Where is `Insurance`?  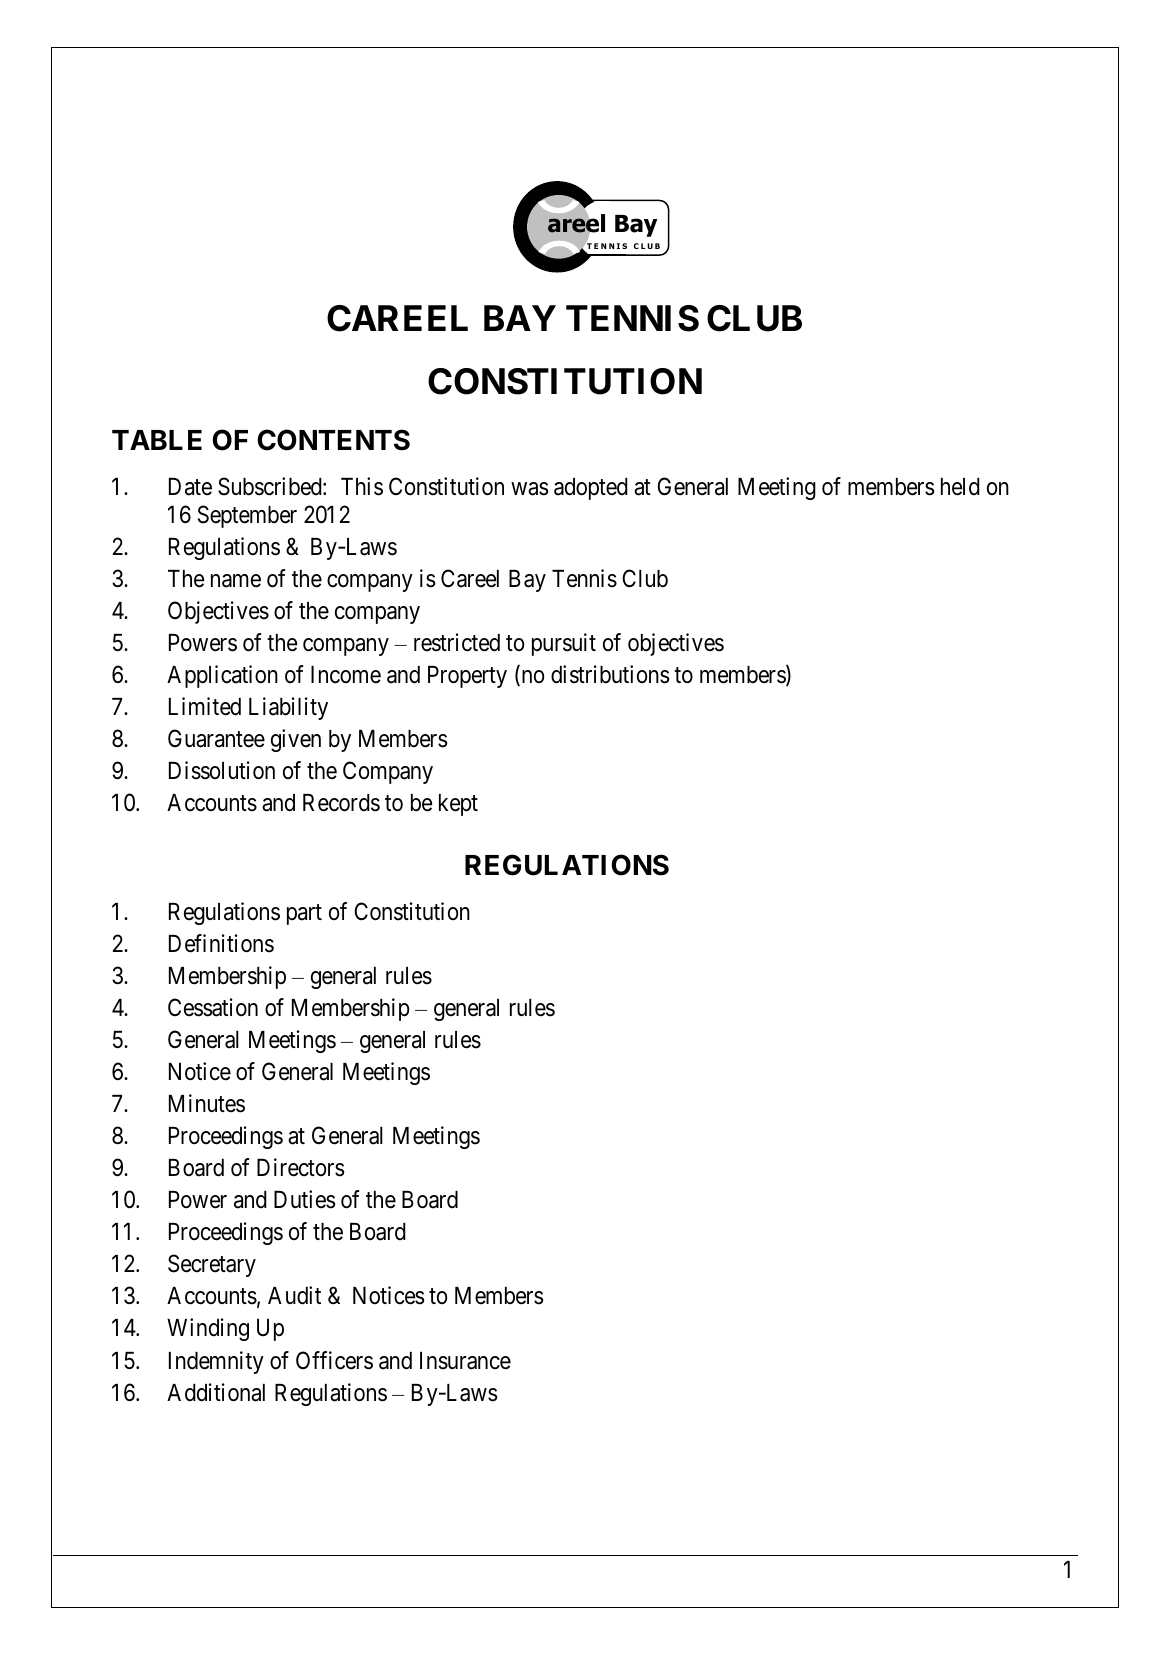 Insurance is located at coordinates (465, 1361).
